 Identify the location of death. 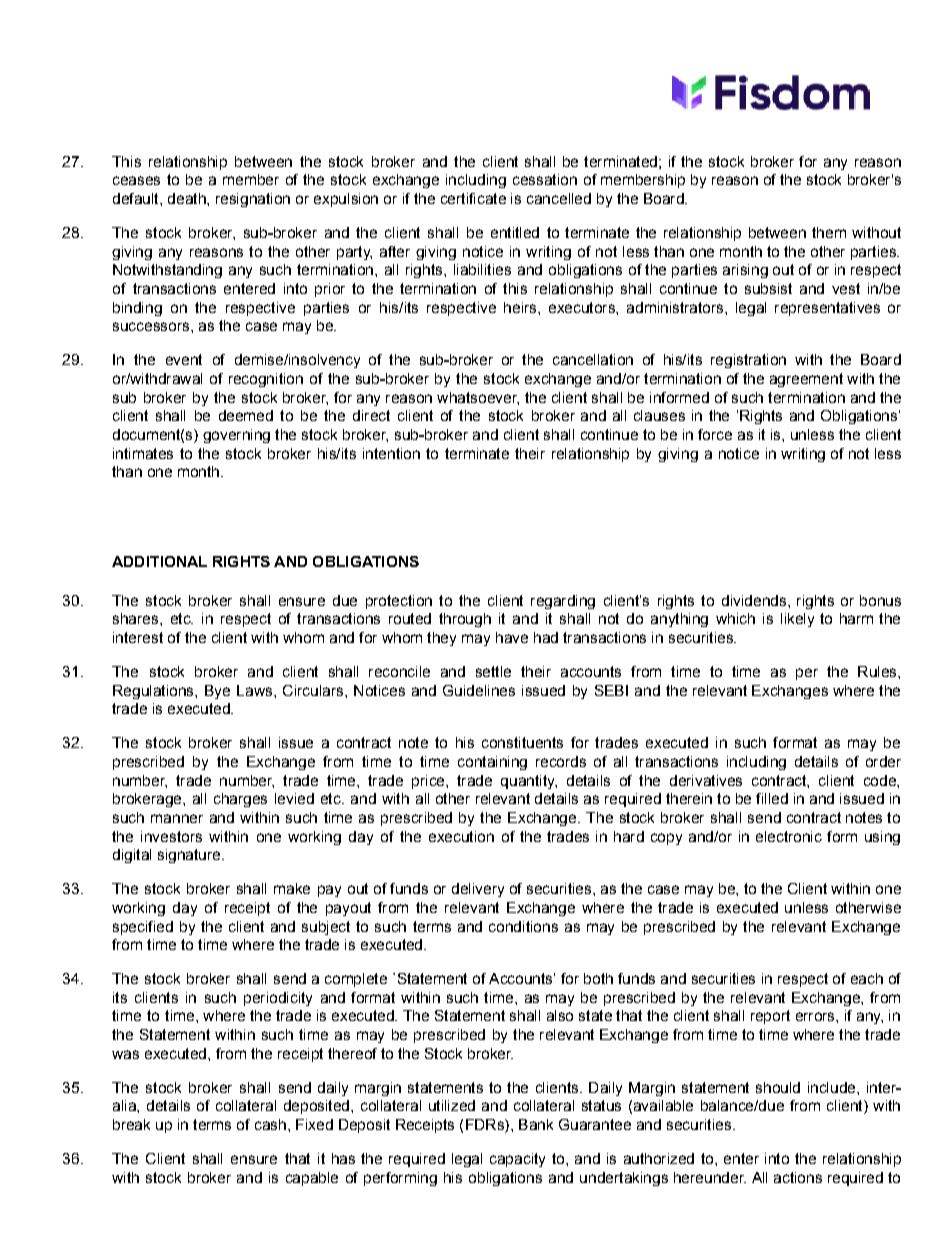
(188, 198).
